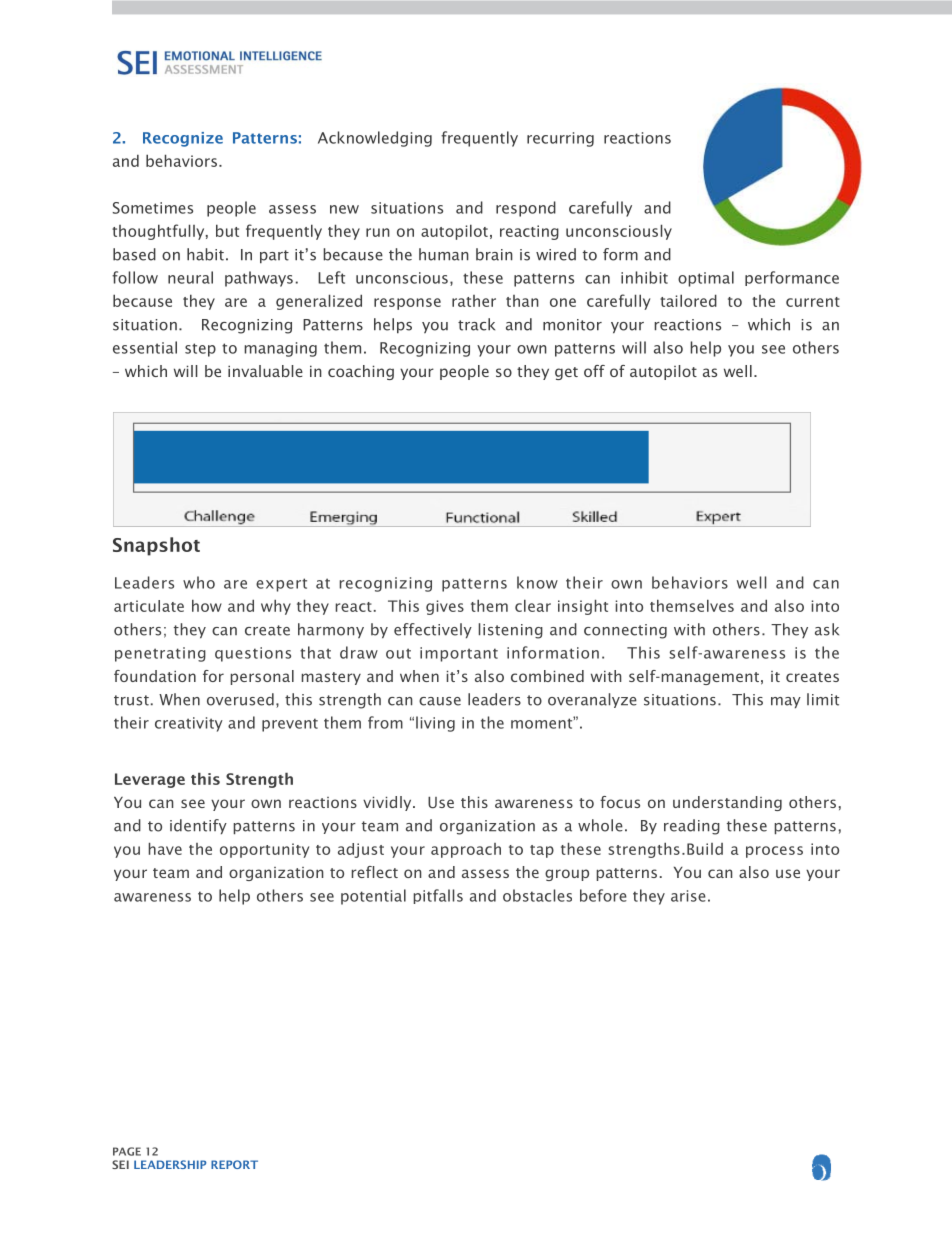  Describe the element at coordinates (786, 703) in the document. I see `may` at that location.
